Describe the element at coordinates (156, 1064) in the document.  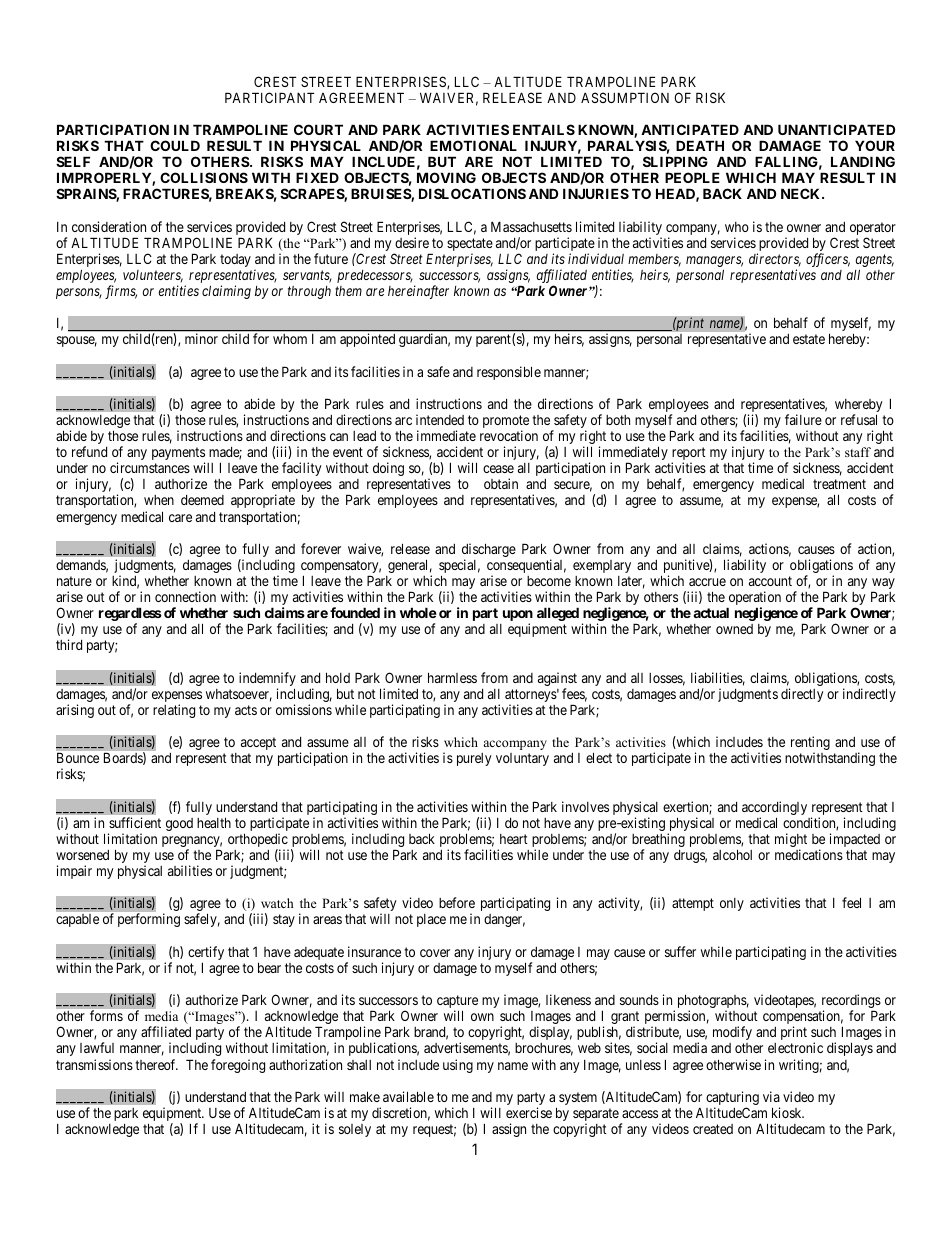
I see `thereof` at that location.
